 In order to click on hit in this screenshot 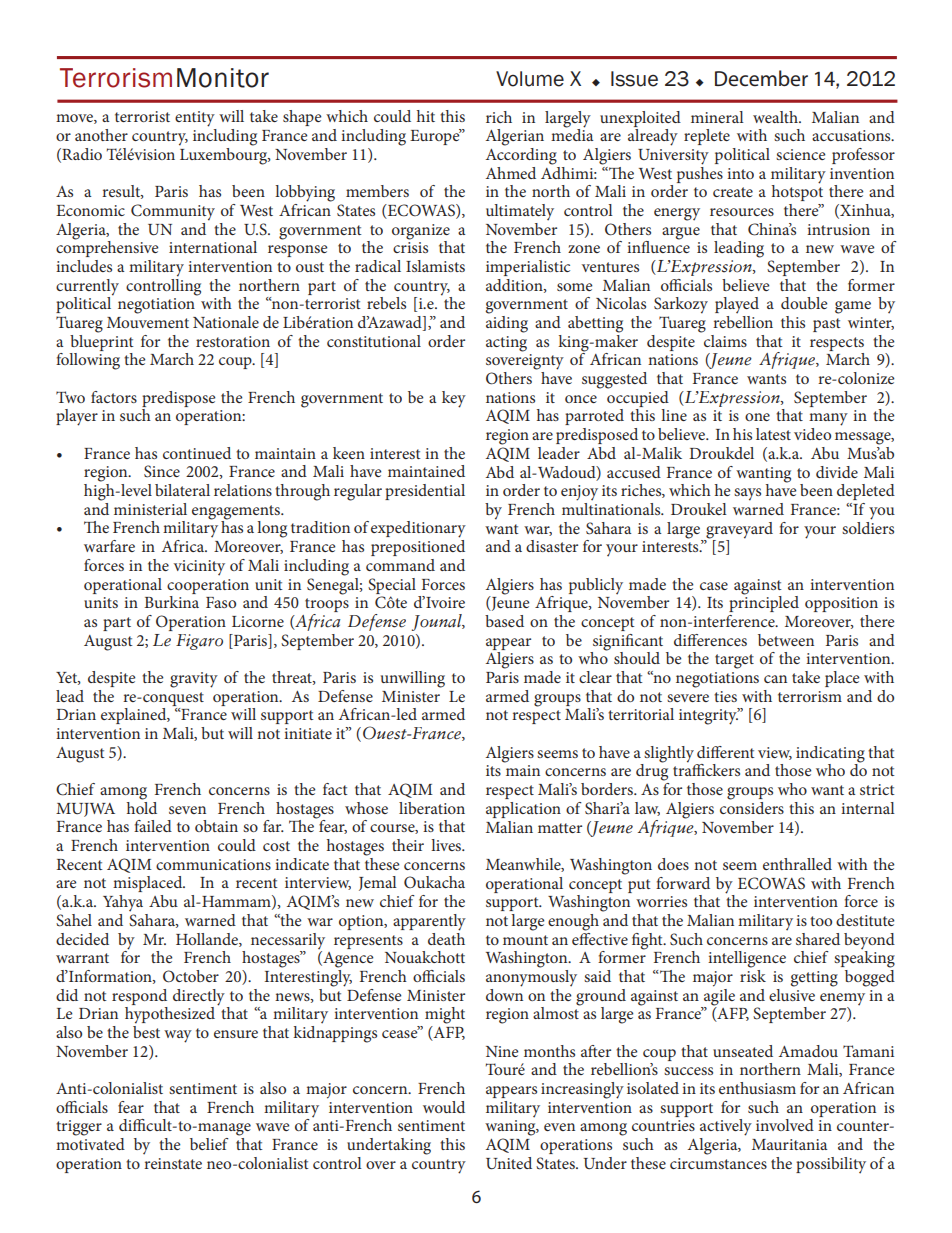, I will do `click(426, 116)`.
